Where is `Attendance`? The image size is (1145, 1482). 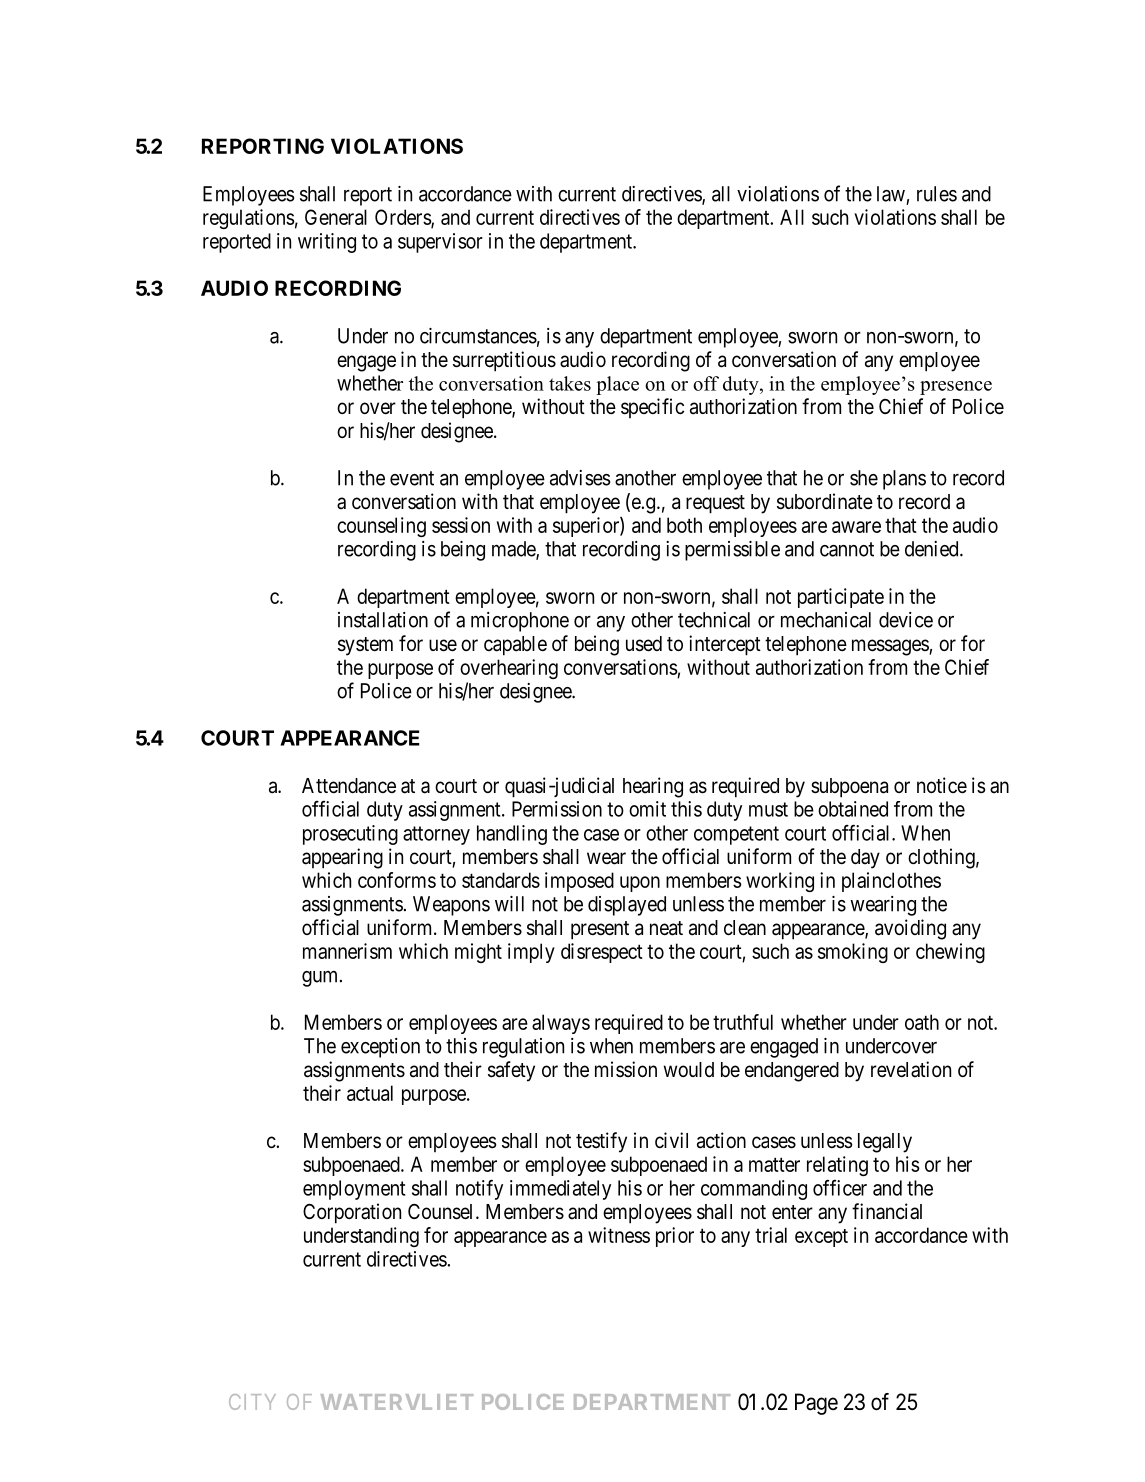
Attendance is located at coordinates (349, 785).
